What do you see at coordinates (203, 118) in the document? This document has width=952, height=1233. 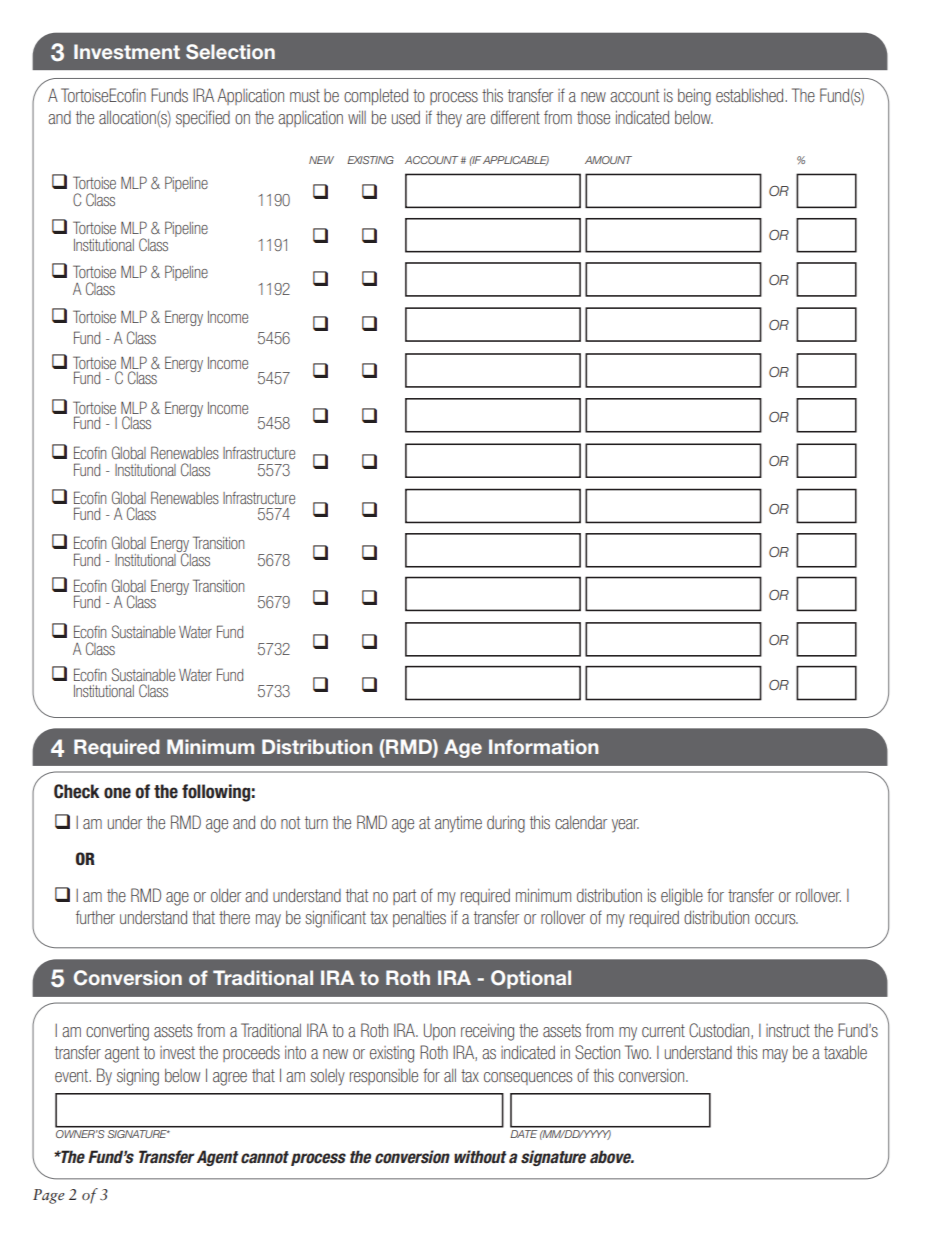 I see `specified` at bounding box center [203, 118].
